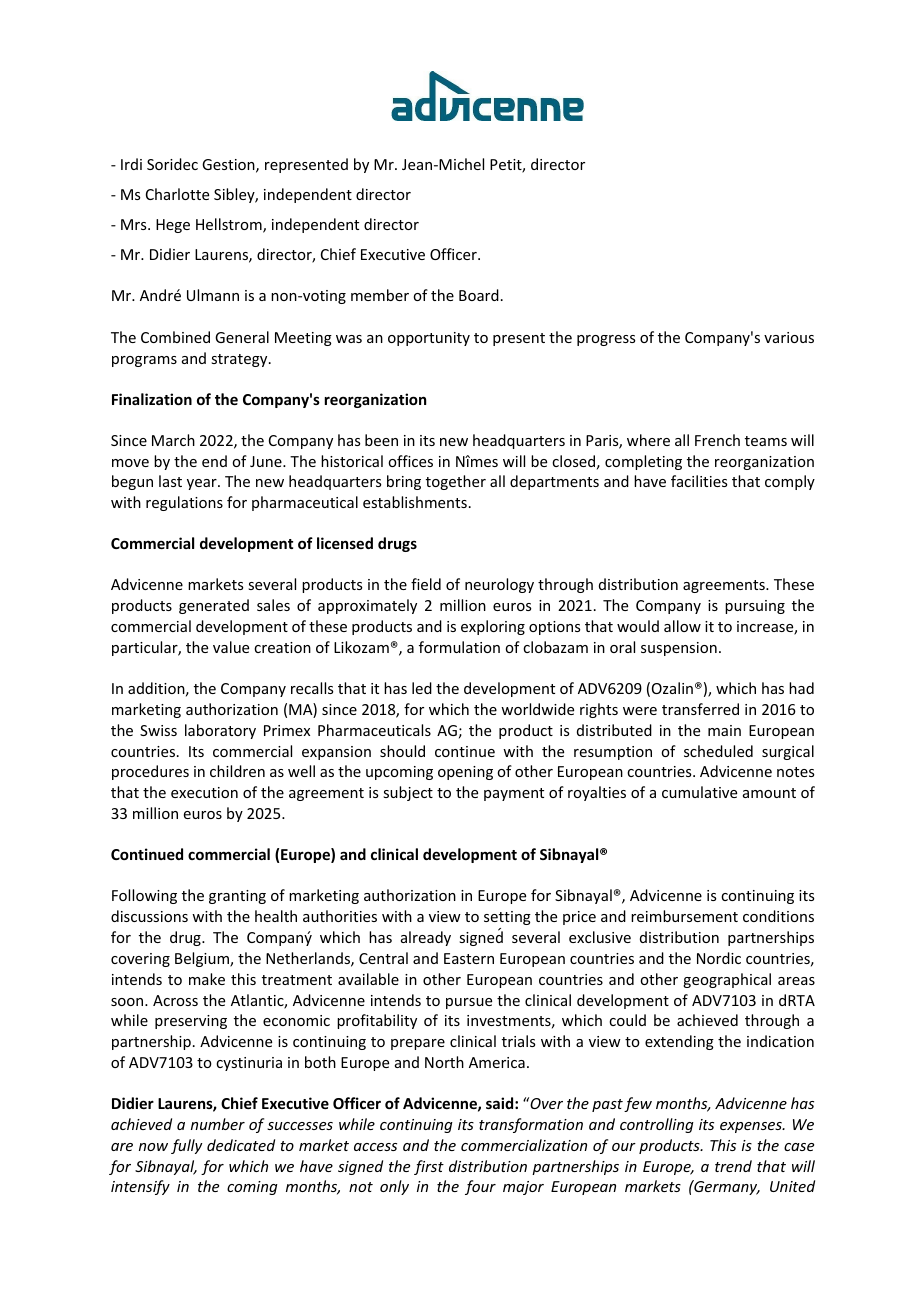  Describe the element at coordinates (479, 295) in the screenshot. I see `Board` at that location.
